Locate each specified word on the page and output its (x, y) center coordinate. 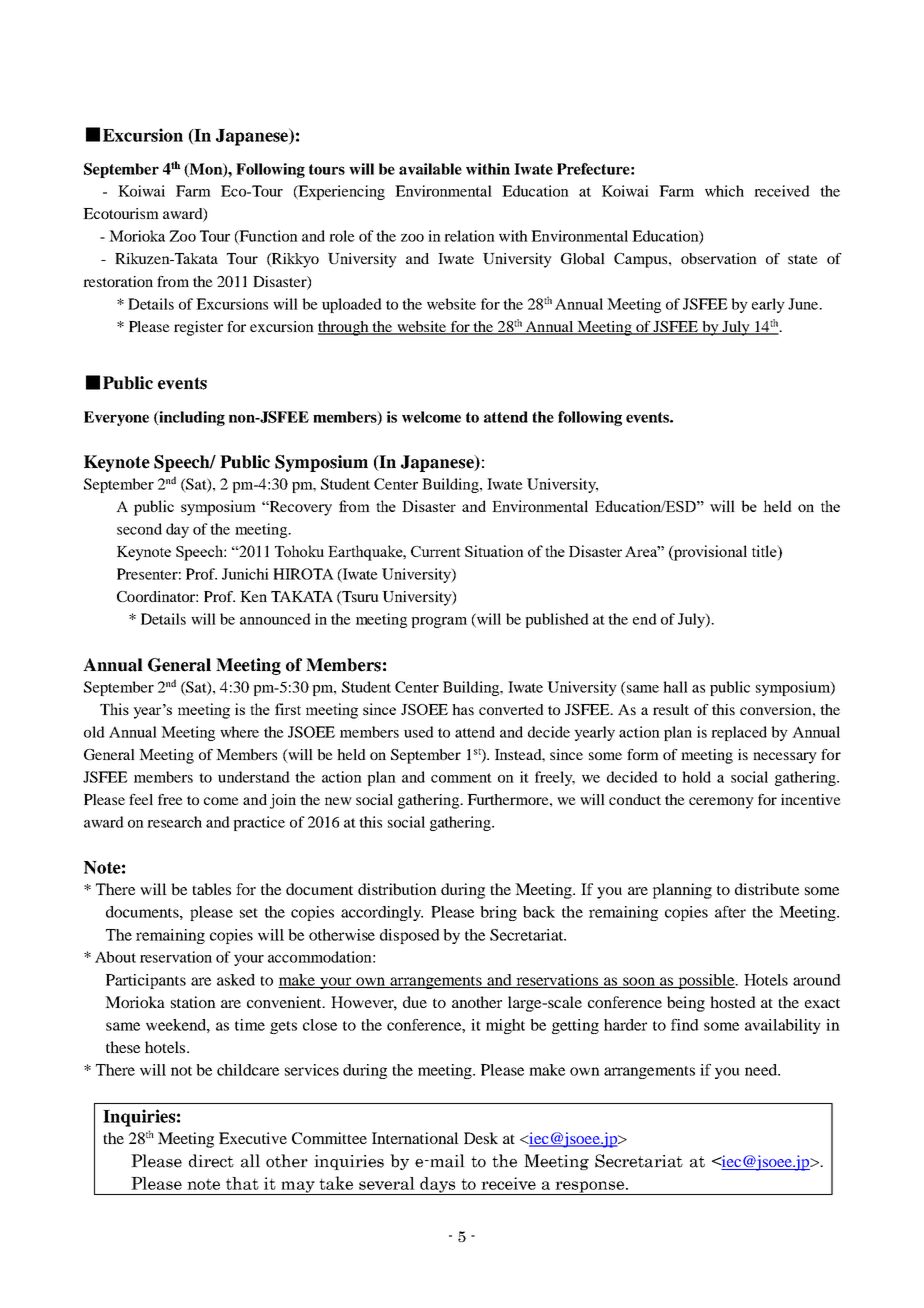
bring (498, 913)
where (239, 732)
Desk (481, 1138)
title (765, 552)
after (730, 912)
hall (675, 687)
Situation (494, 551)
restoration (118, 281)
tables (211, 889)
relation (469, 236)
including (191, 418)
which (724, 191)
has (463, 709)
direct (211, 1161)
